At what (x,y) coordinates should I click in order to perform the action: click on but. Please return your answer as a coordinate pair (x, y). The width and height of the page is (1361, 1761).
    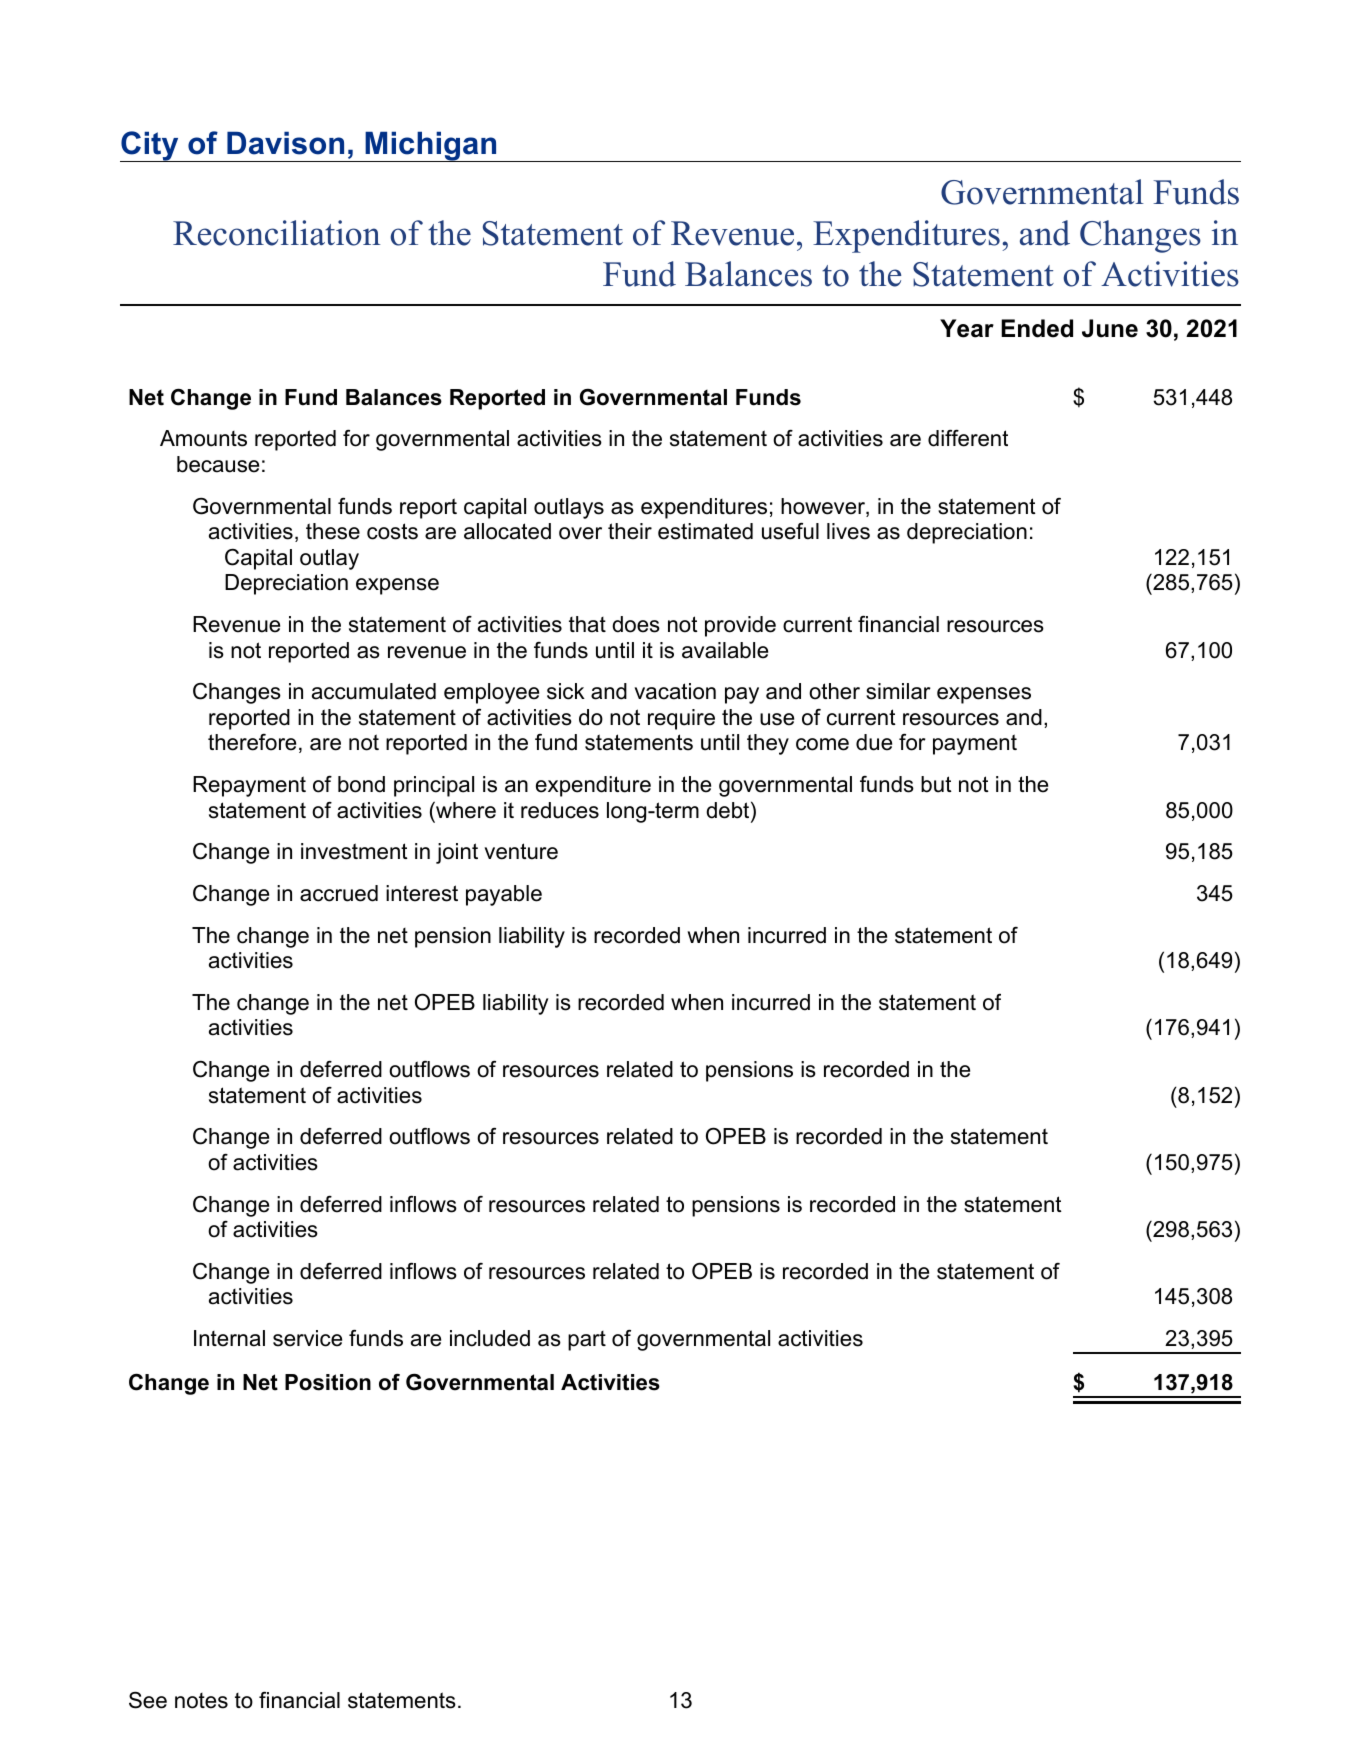
    Looking at the image, I should click on (936, 784).
